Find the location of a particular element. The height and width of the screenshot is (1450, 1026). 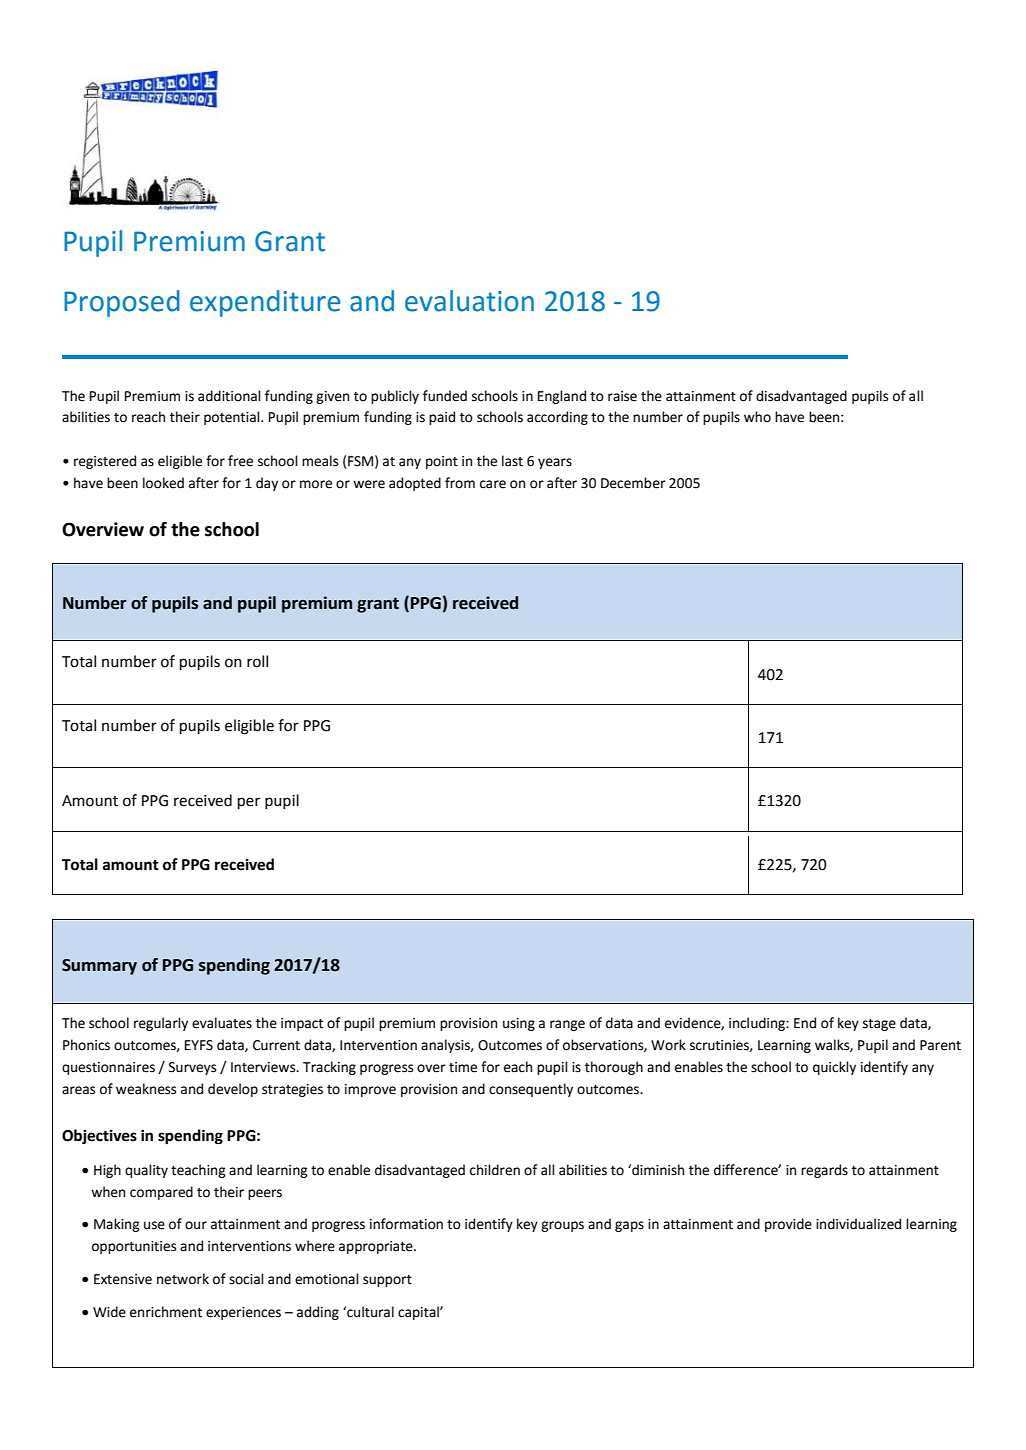

December is located at coordinates (633, 483).
